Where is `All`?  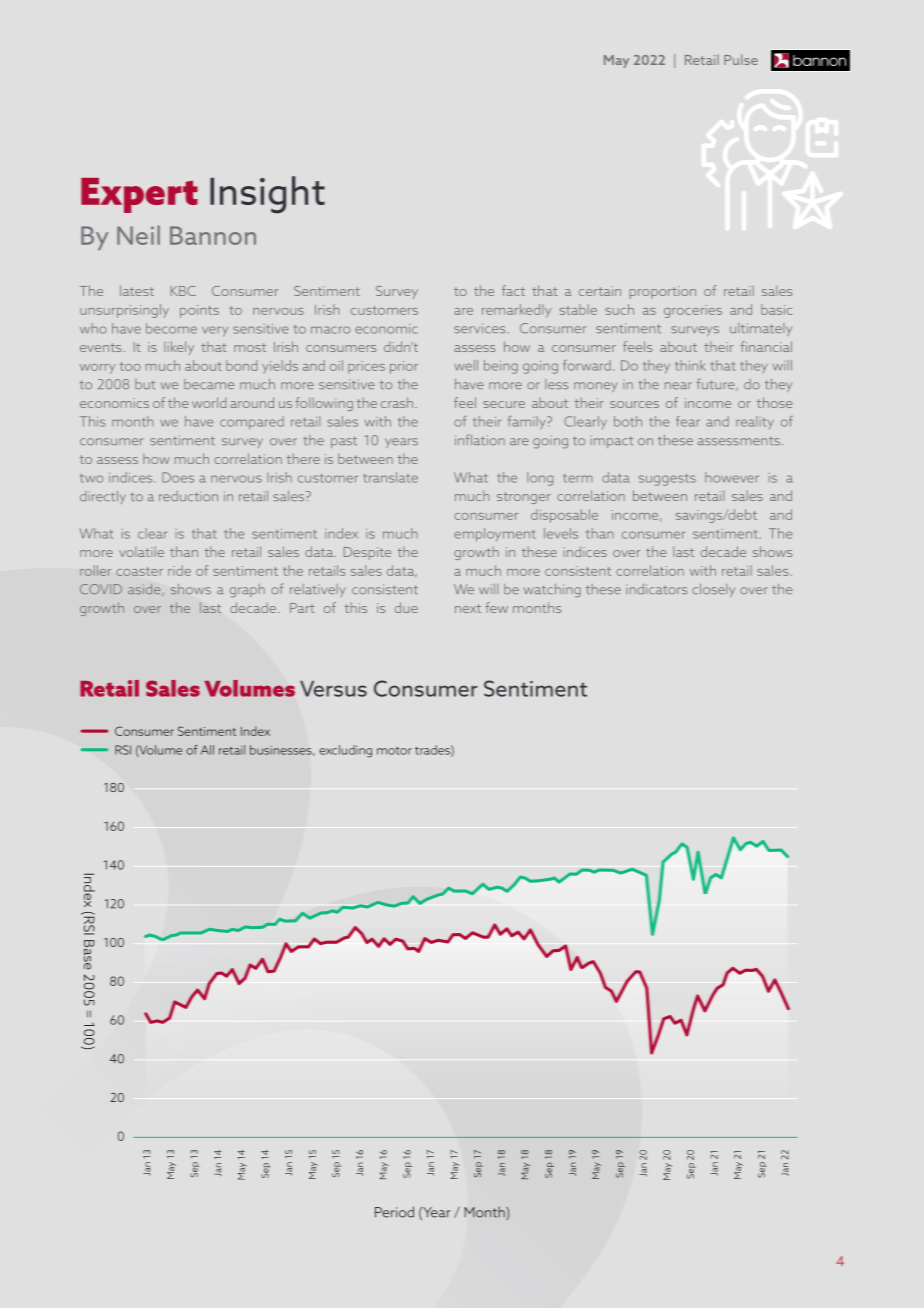 All is located at coordinates (207, 750).
